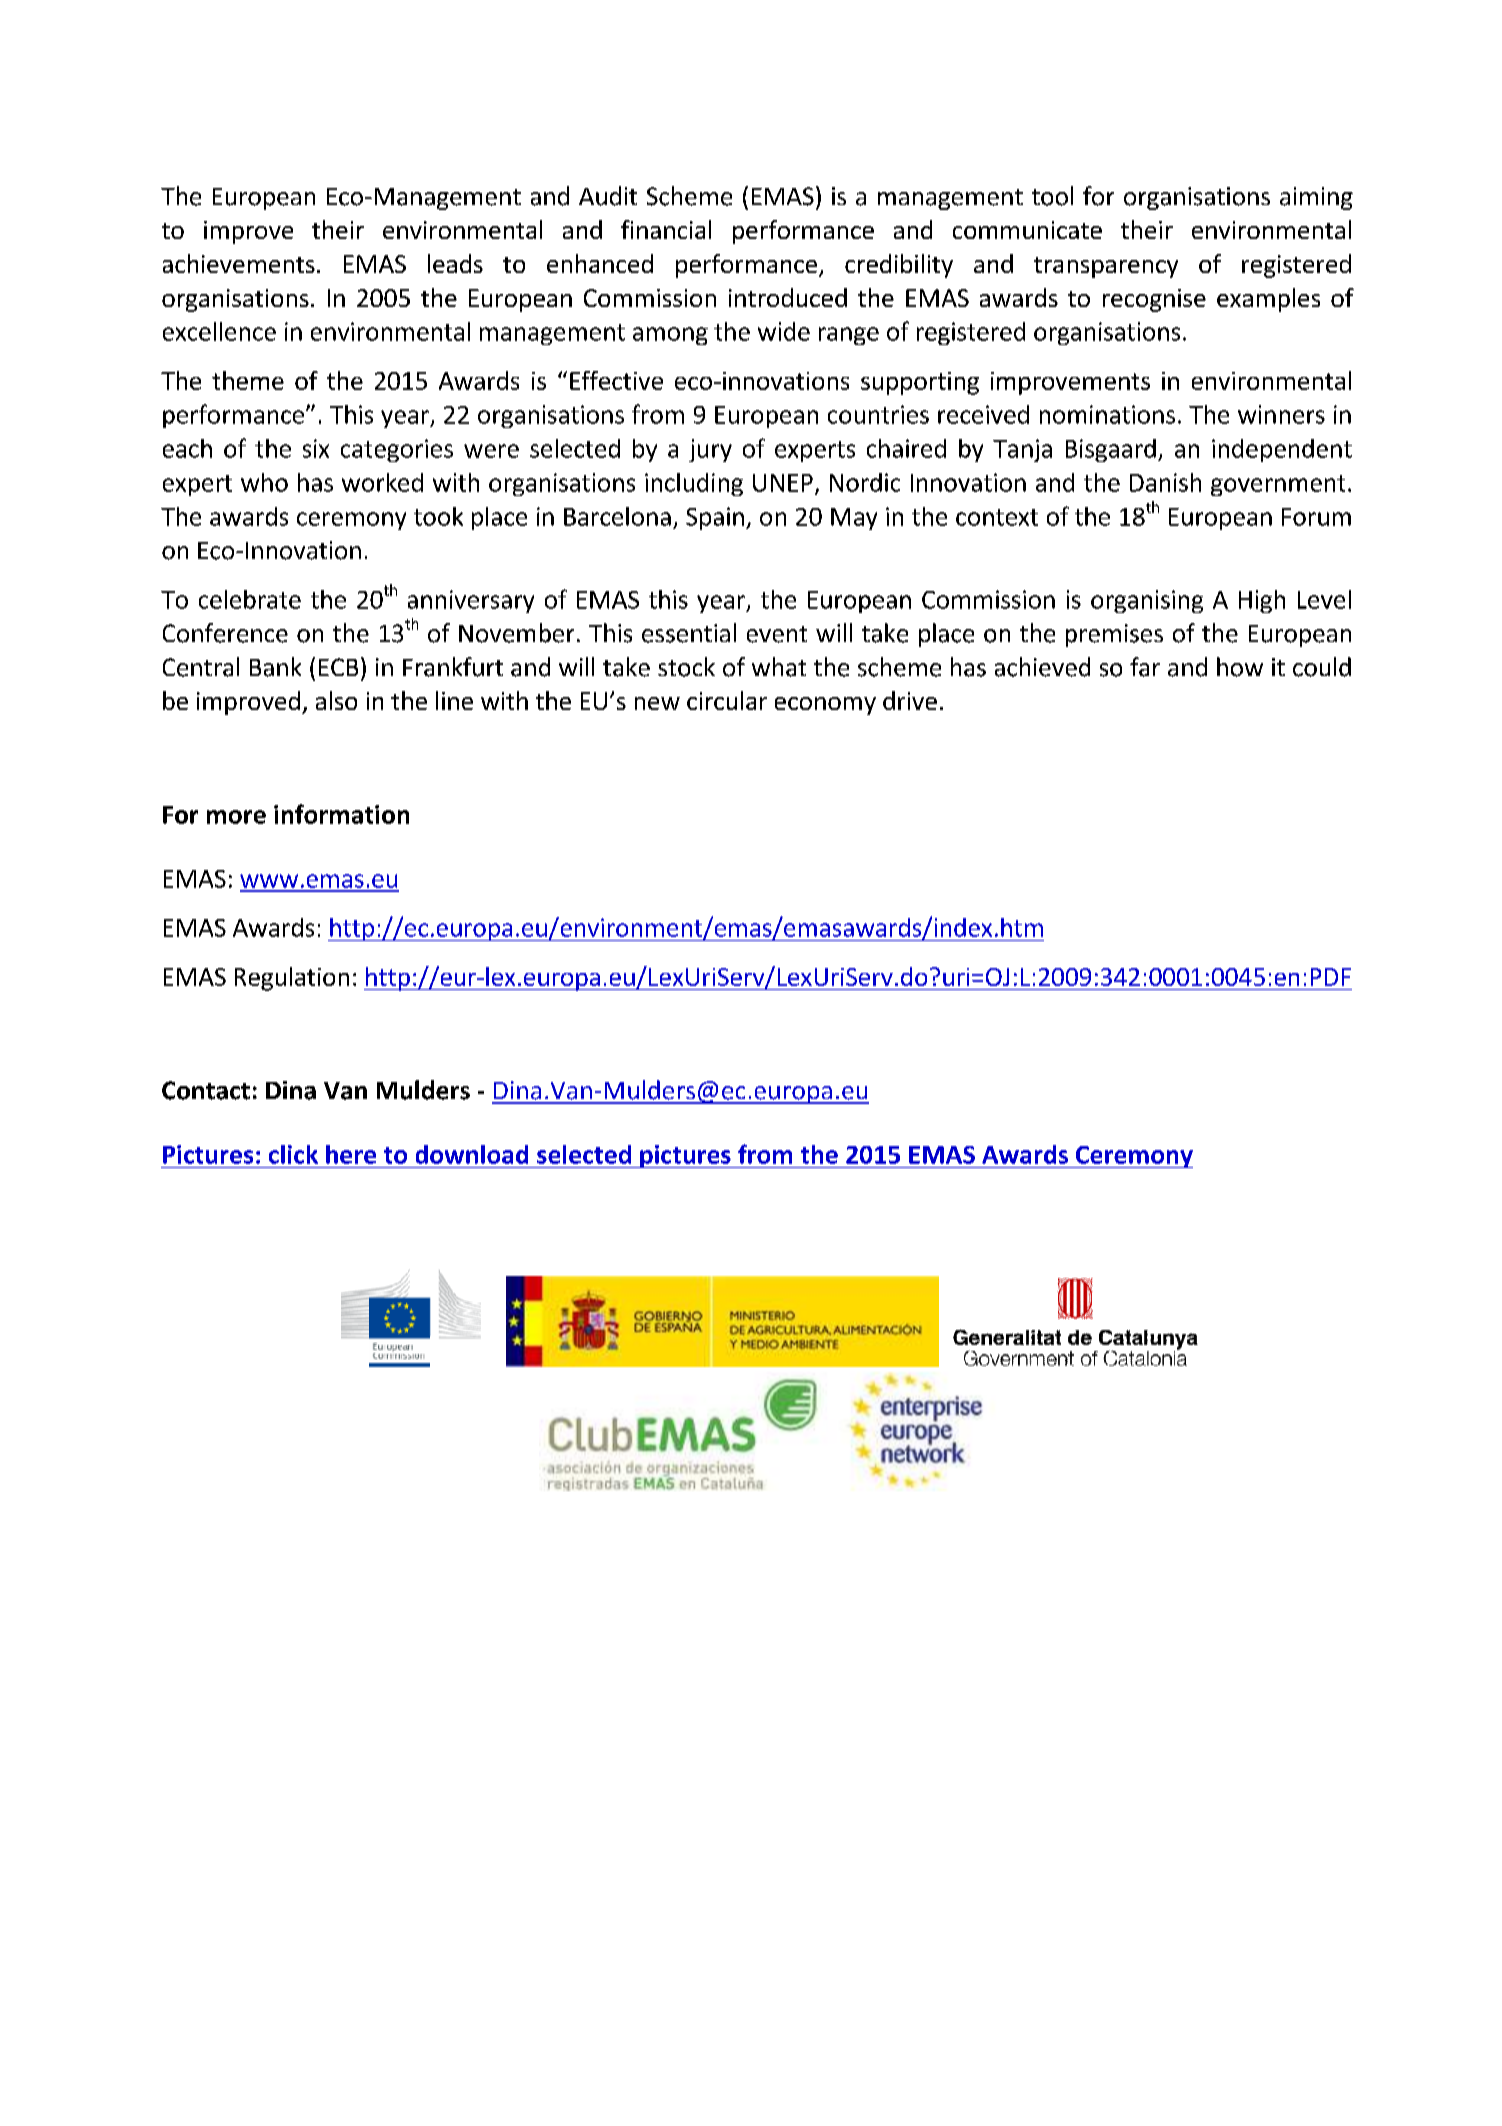  What do you see at coordinates (341, 814) in the screenshot?
I see `information` at bounding box center [341, 814].
